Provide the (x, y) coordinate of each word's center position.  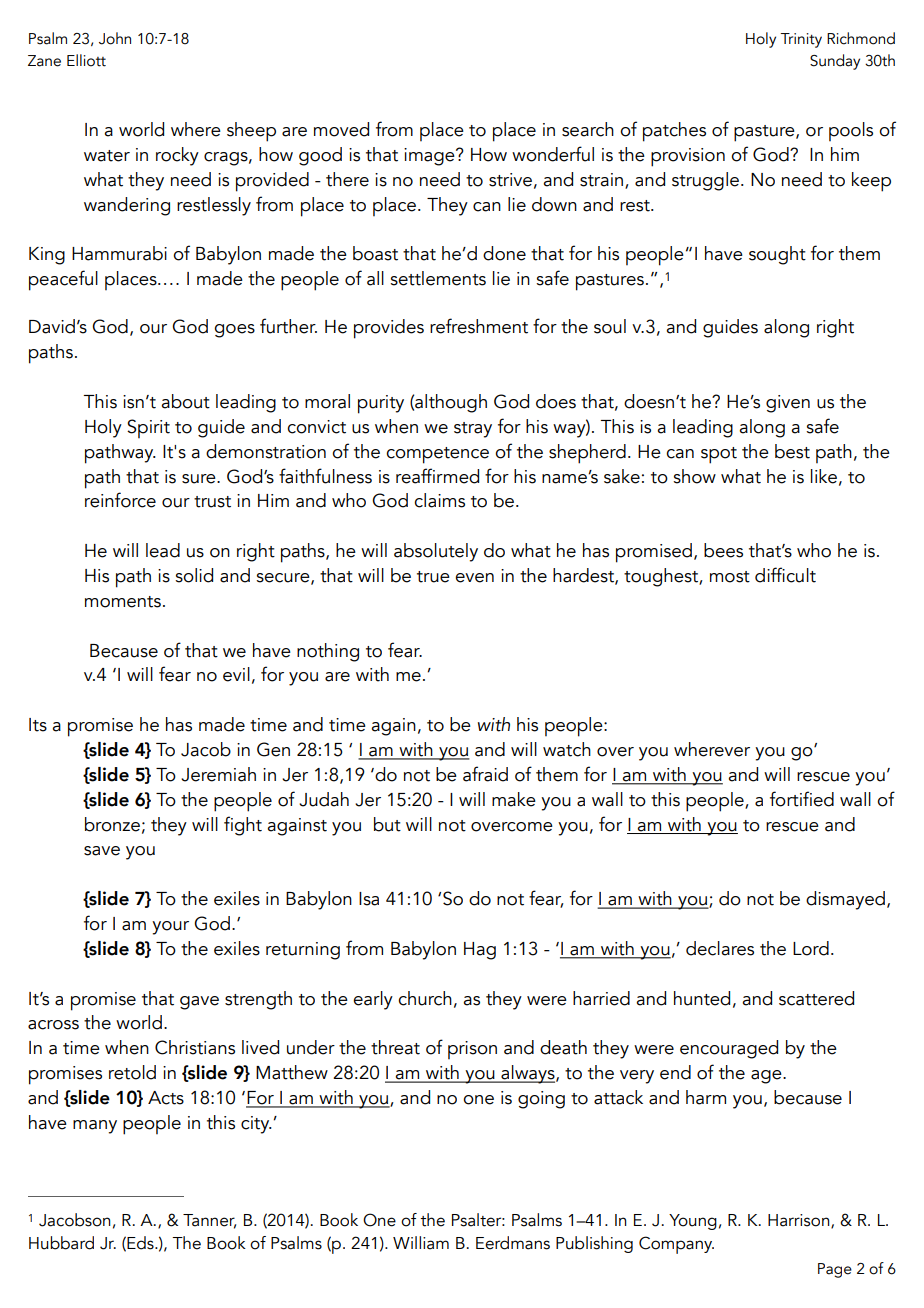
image (430, 157)
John (115, 38)
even (474, 578)
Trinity (801, 40)
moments (123, 602)
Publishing (594, 1244)
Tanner (209, 1221)
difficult (785, 575)
